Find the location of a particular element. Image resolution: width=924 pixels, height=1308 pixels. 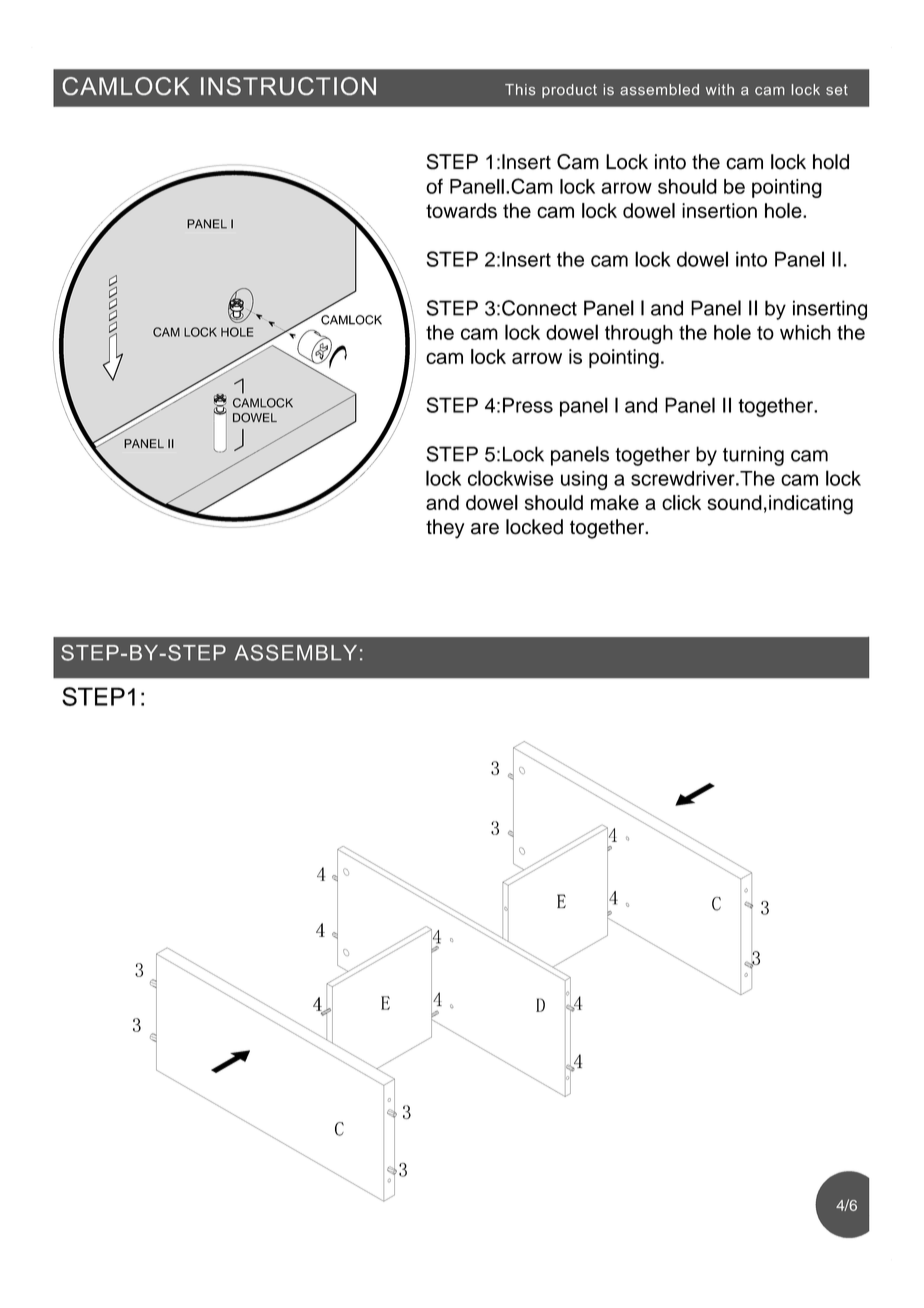

towards is located at coordinates (461, 210).
